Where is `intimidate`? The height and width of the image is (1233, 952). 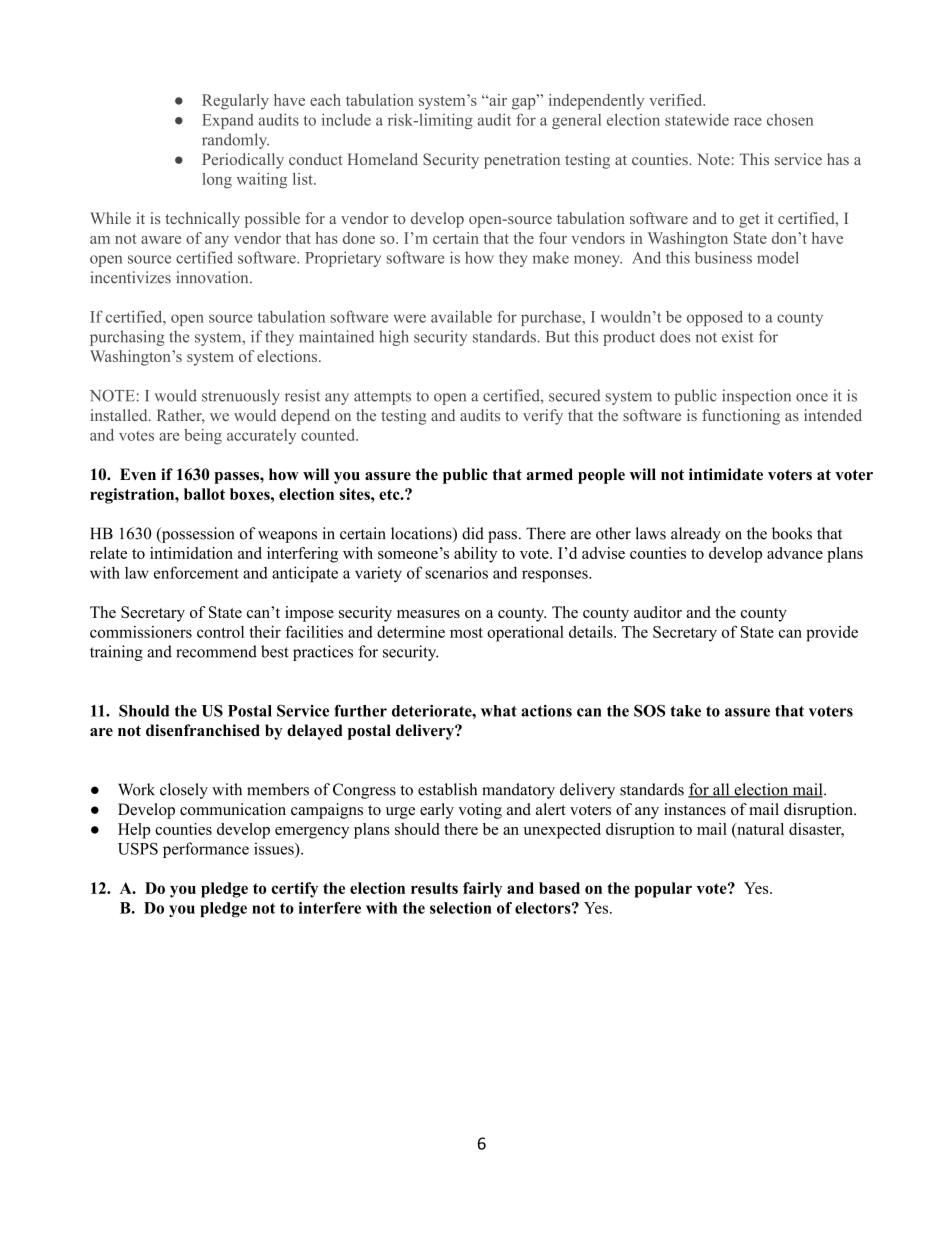 intimidate is located at coordinates (726, 474).
